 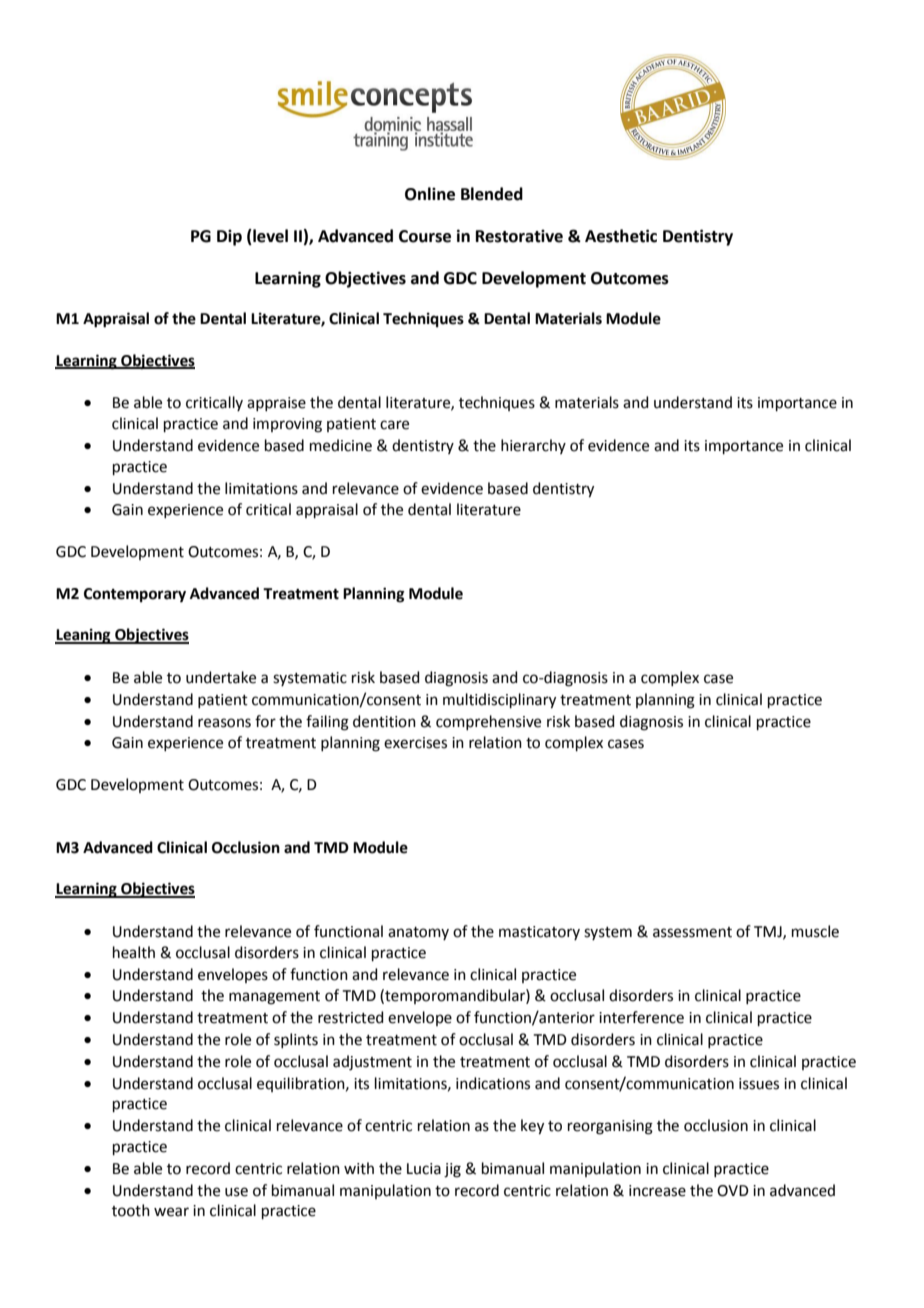 What do you see at coordinates (621, 236) in the screenshot?
I see `Aesthetic` at bounding box center [621, 236].
